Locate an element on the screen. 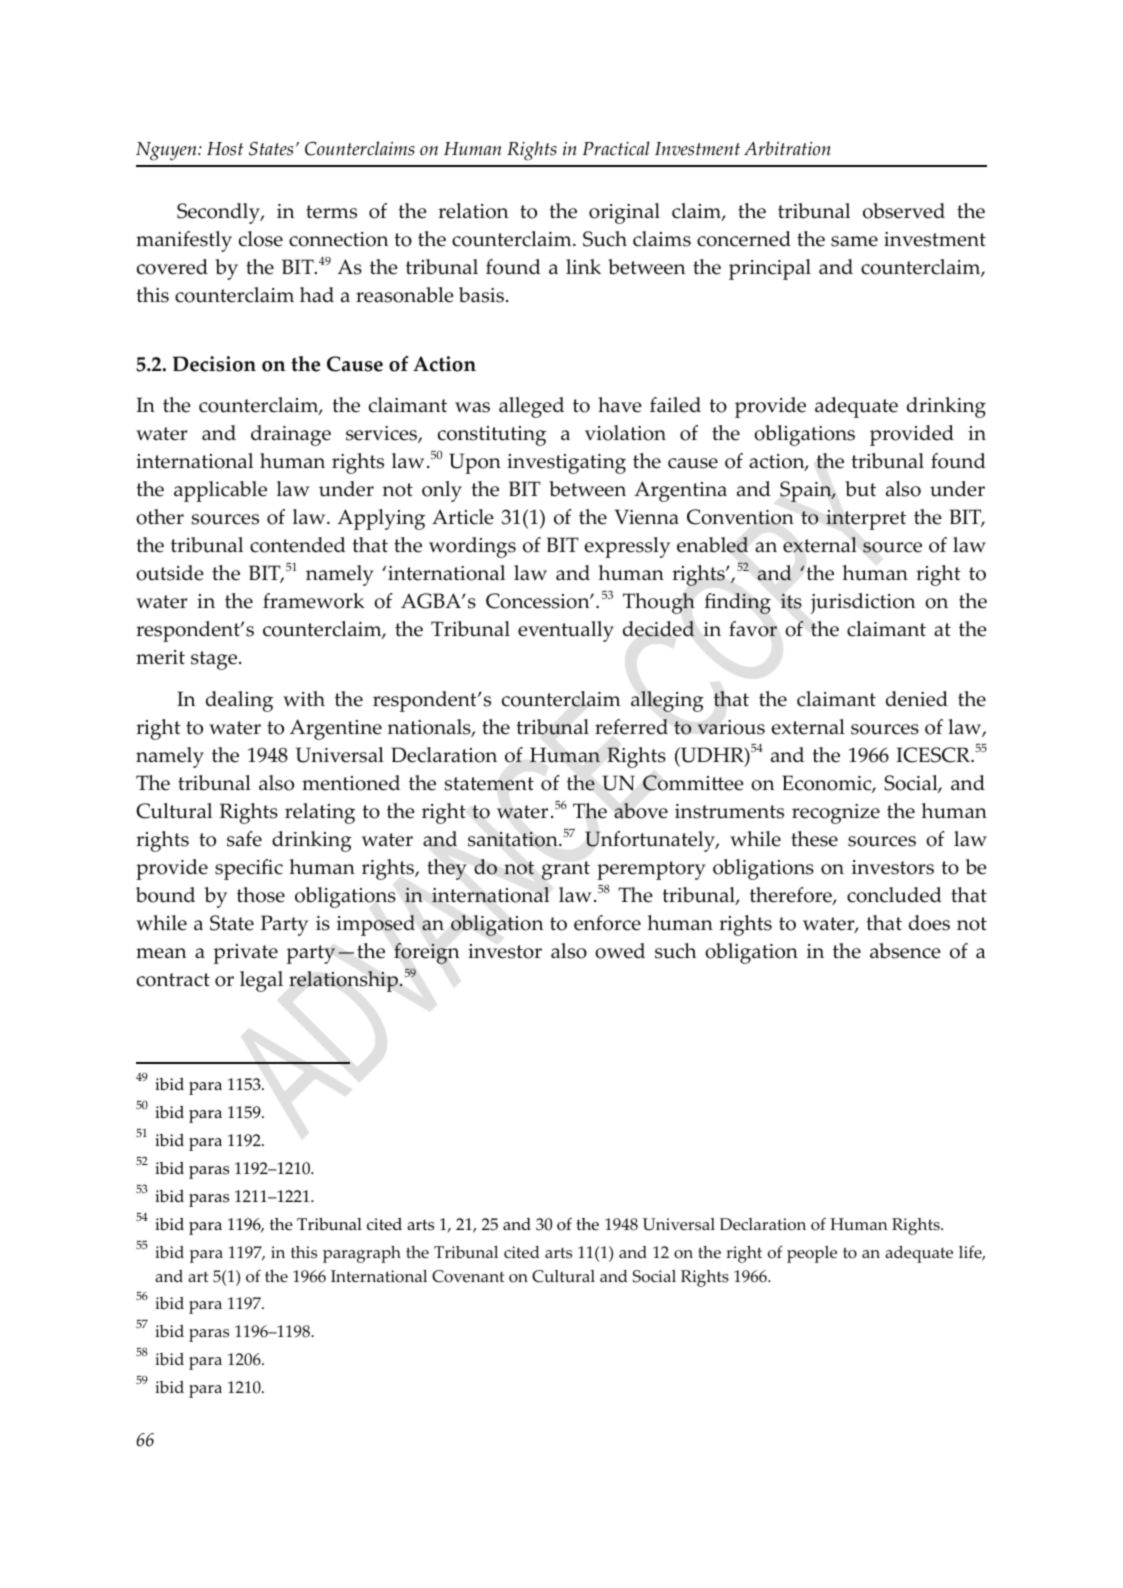 The image size is (1123, 1588). denied is located at coordinates (917, 699).
